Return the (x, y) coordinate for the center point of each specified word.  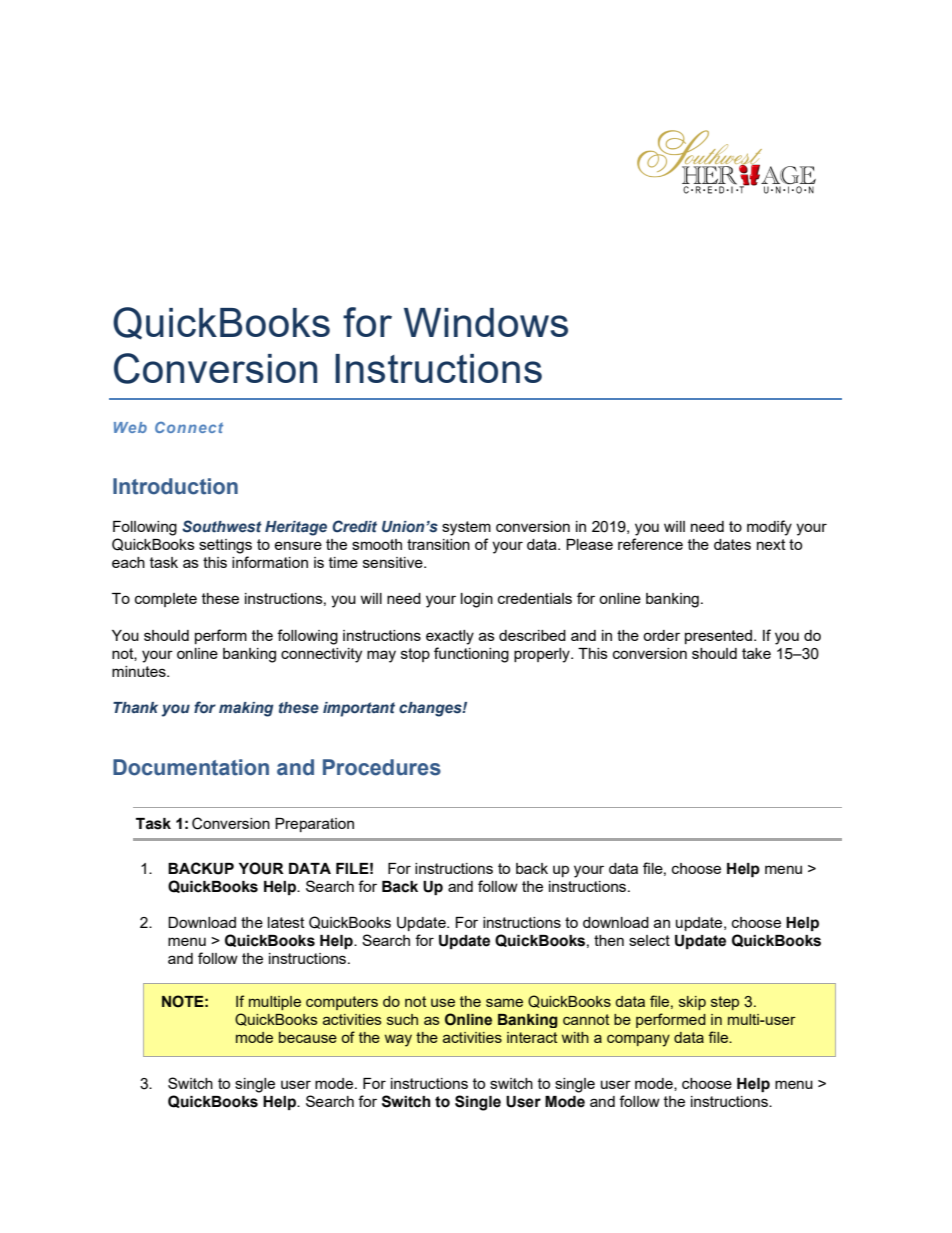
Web (130, 427)
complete (166, 600)
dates (732, 544)
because (308, 1037)
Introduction (175, 486)
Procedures (382, 767)
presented (720, 637)
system (466, 528)
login (477, 600)
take (756, 653)
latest (286, 922)
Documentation (191, 767)
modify (769, 528)
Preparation (314, 825)
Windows (486, 322)
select (649, 940)
